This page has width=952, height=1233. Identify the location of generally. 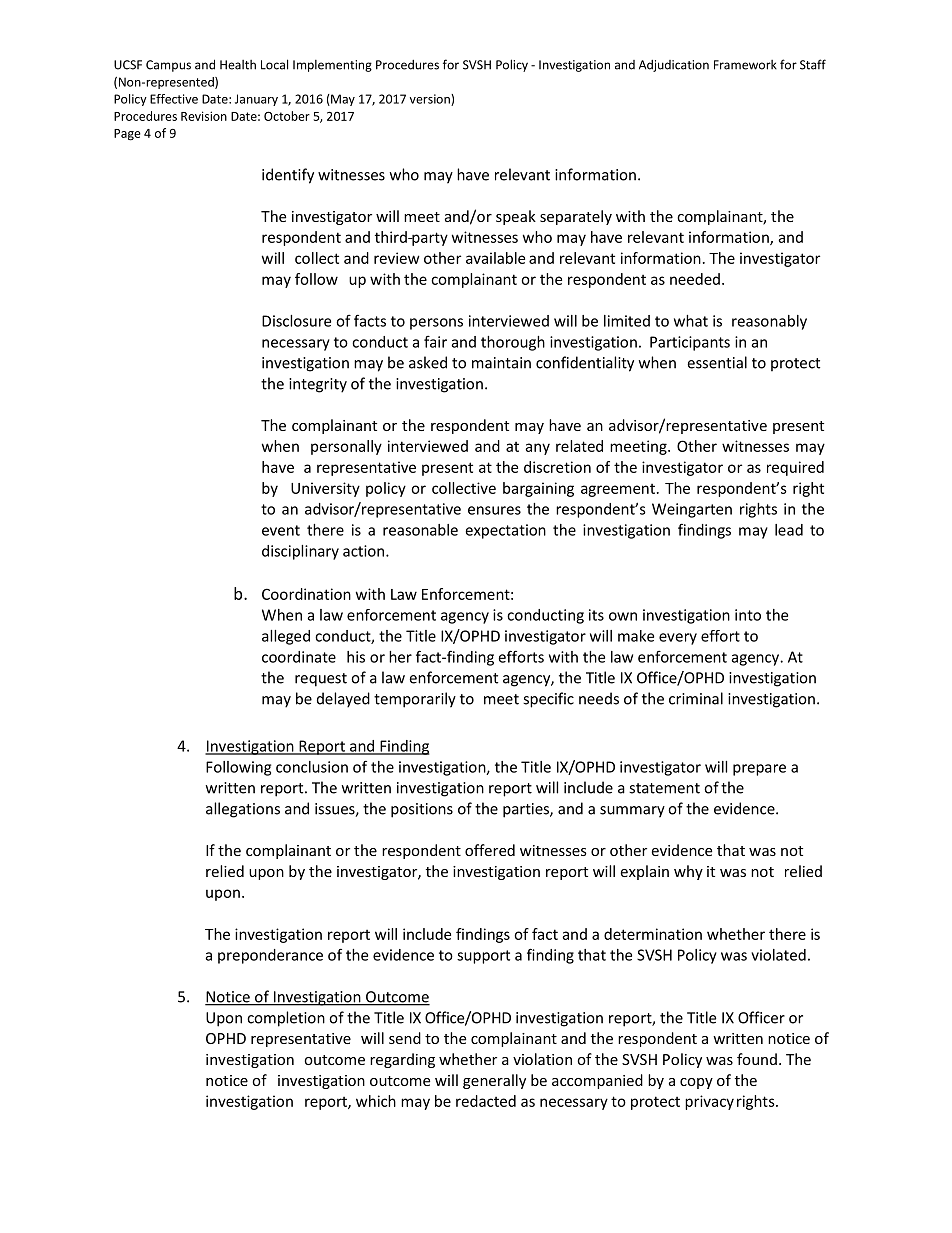
(494, 1081).
